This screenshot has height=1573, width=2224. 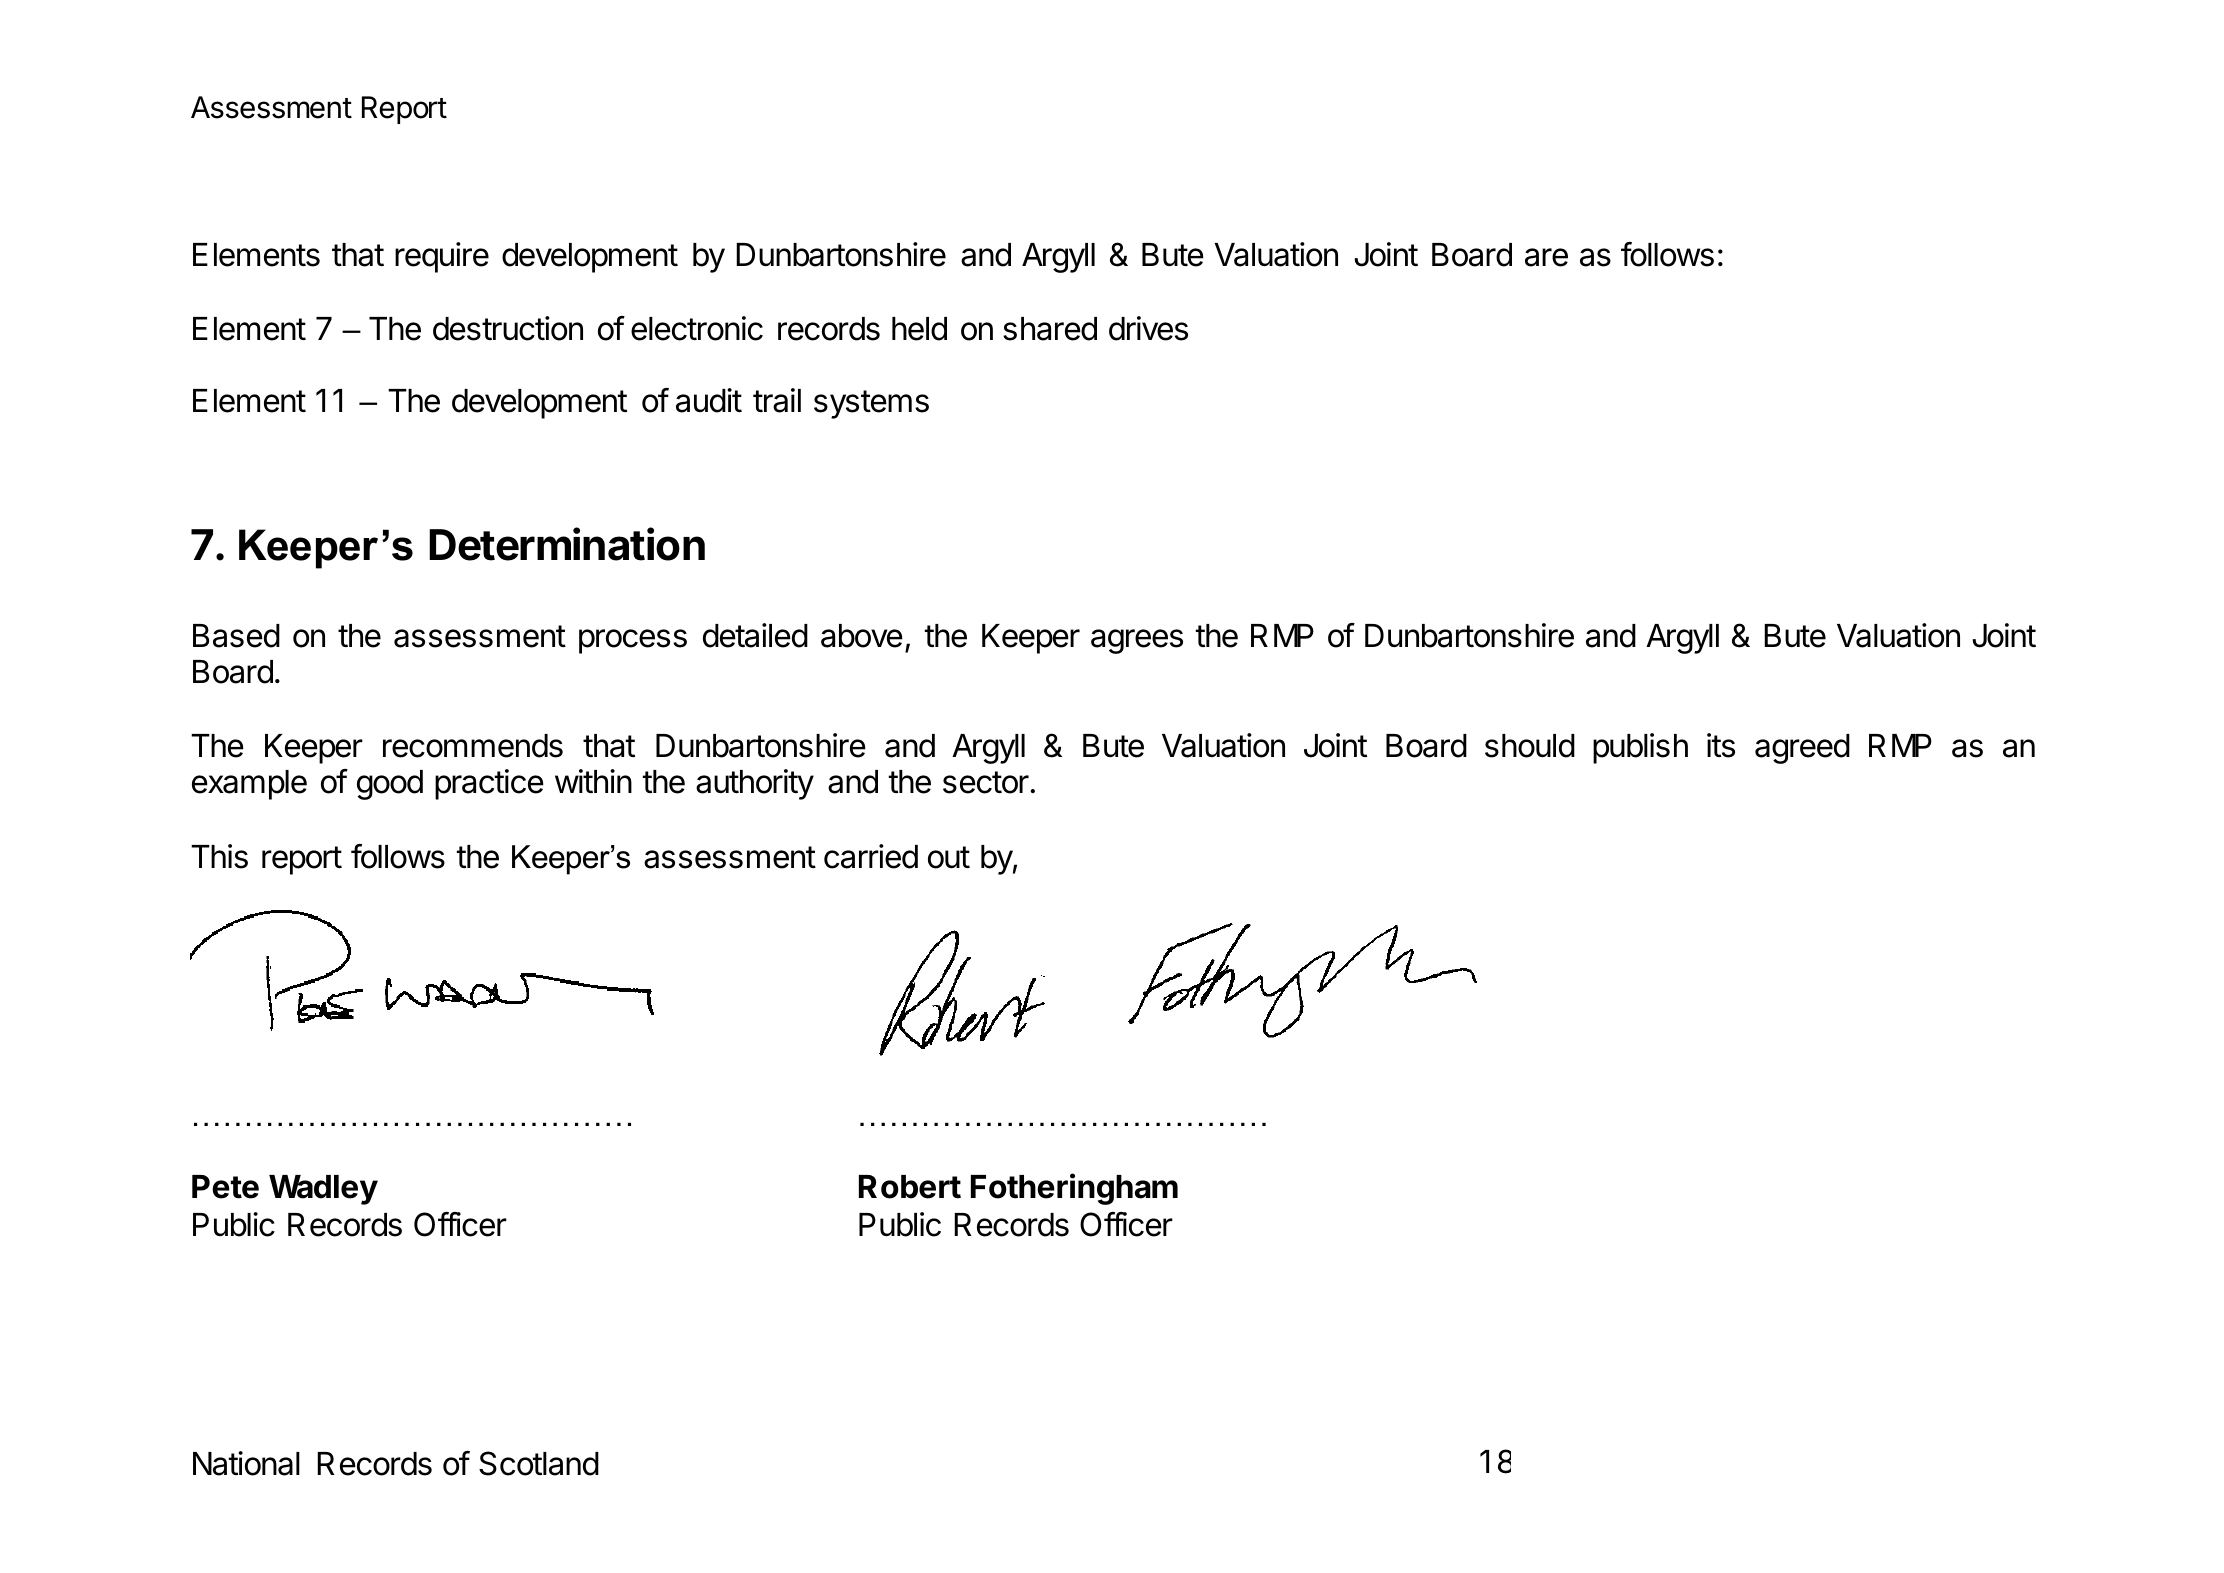 What do you see at coordinates (1148, 328) in the screenshot?
I see `drives` at bounding box center [1148, 328].
